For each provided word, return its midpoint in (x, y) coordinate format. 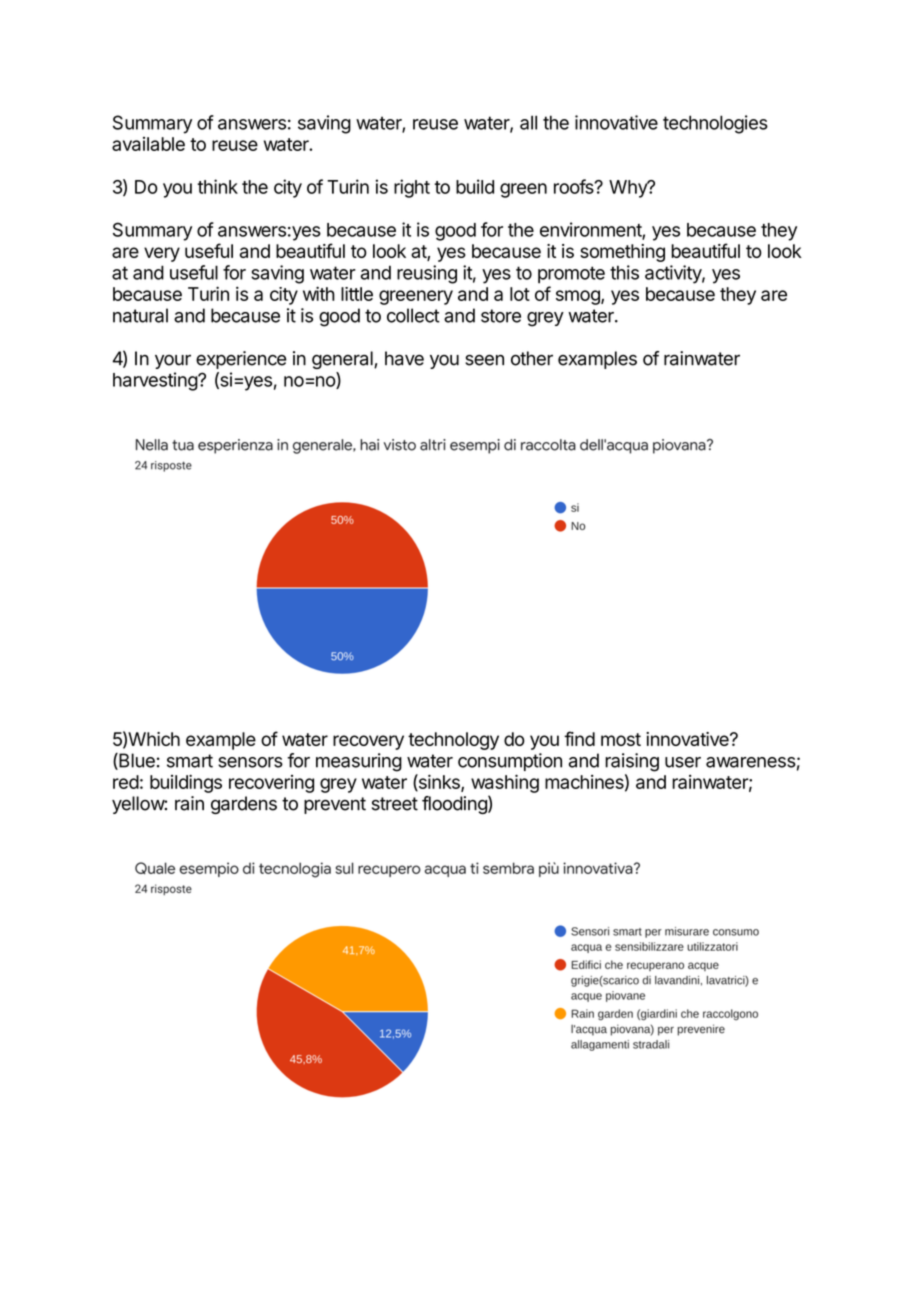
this (624, 272)
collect (413, 315)
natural (140, 315)
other (532, 358)
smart (190, 761)
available (148, 144)
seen (484, 360)
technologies (715, 124)
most (621, 739)
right (412, 188)
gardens (244, 805)
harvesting (156, 381)
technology (453, 741)
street (395, 804)
